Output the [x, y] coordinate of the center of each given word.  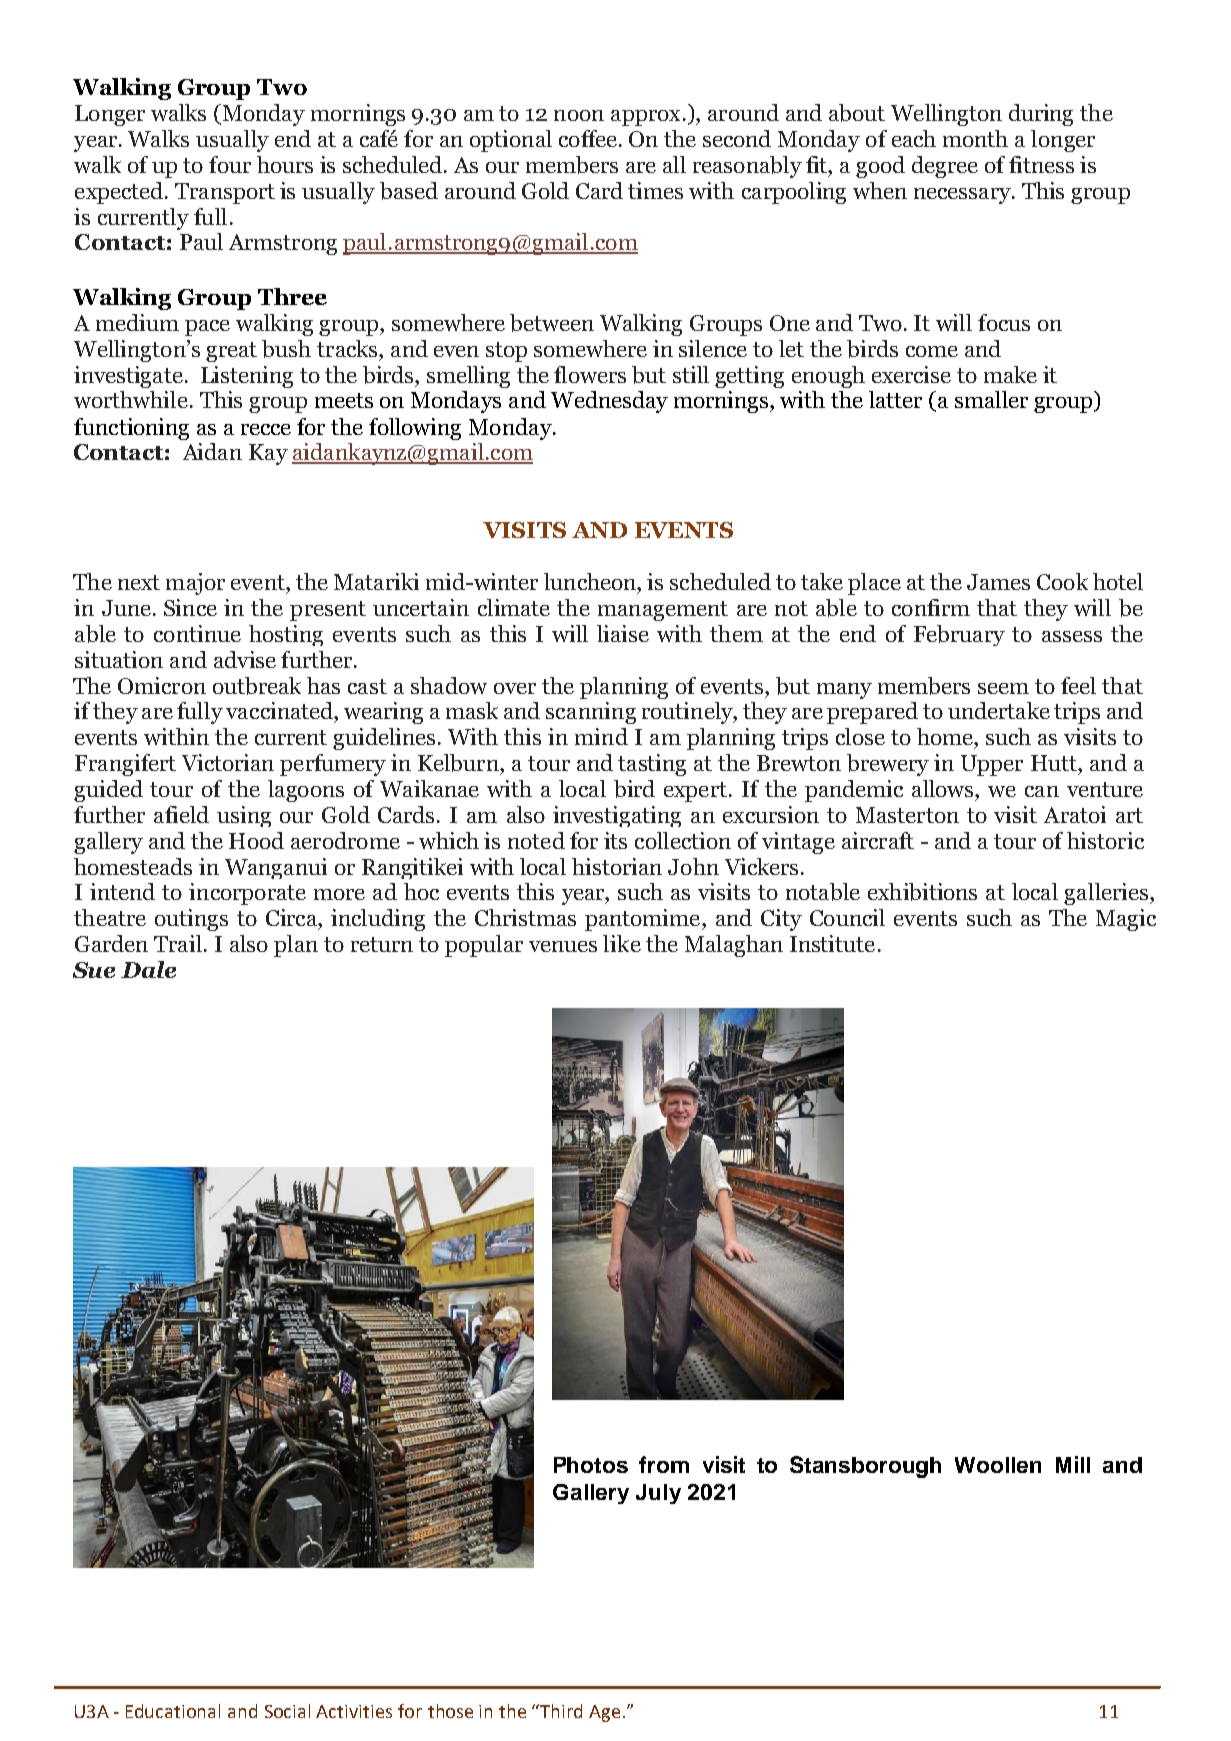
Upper [992, 765]
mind [601, 736]
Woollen [998, 1465]
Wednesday [609, 402]
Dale [148, 969]
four [230, 164]
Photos [591, 1465]
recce [266, 429]
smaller [991, 399]
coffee [588, 138]
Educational [173, 1711]
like [622, 943]
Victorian [228, 762]
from [664, 1464]
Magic [1126, 920]
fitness [1041, 164]
